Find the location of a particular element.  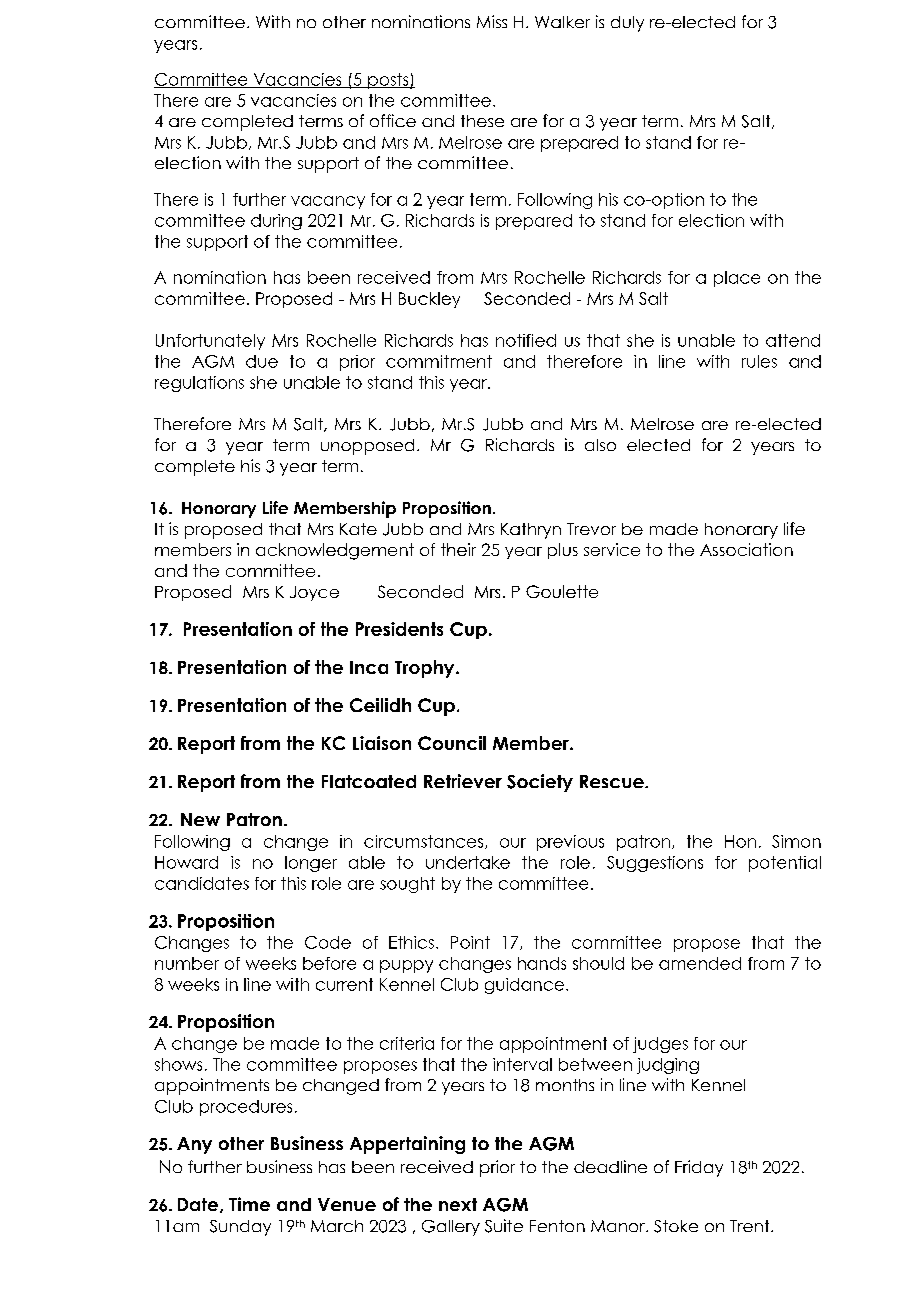

amended is located at coordinates (700, 963).
